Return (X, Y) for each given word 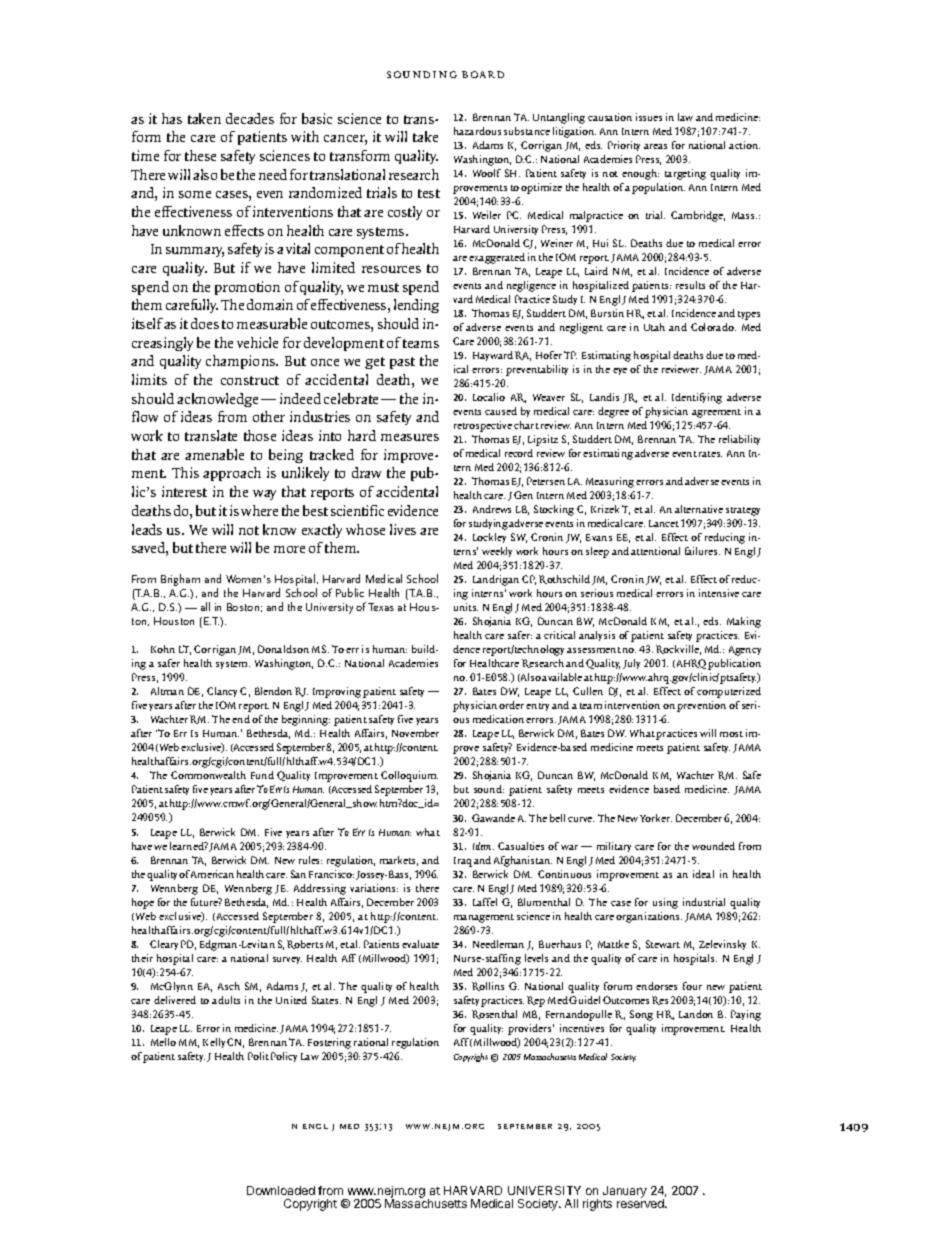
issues (649, 117)
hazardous (477, 131)
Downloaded (281, 1190)
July (631, 664)
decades (250, 118)
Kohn (163, 649)
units (466, 607)
